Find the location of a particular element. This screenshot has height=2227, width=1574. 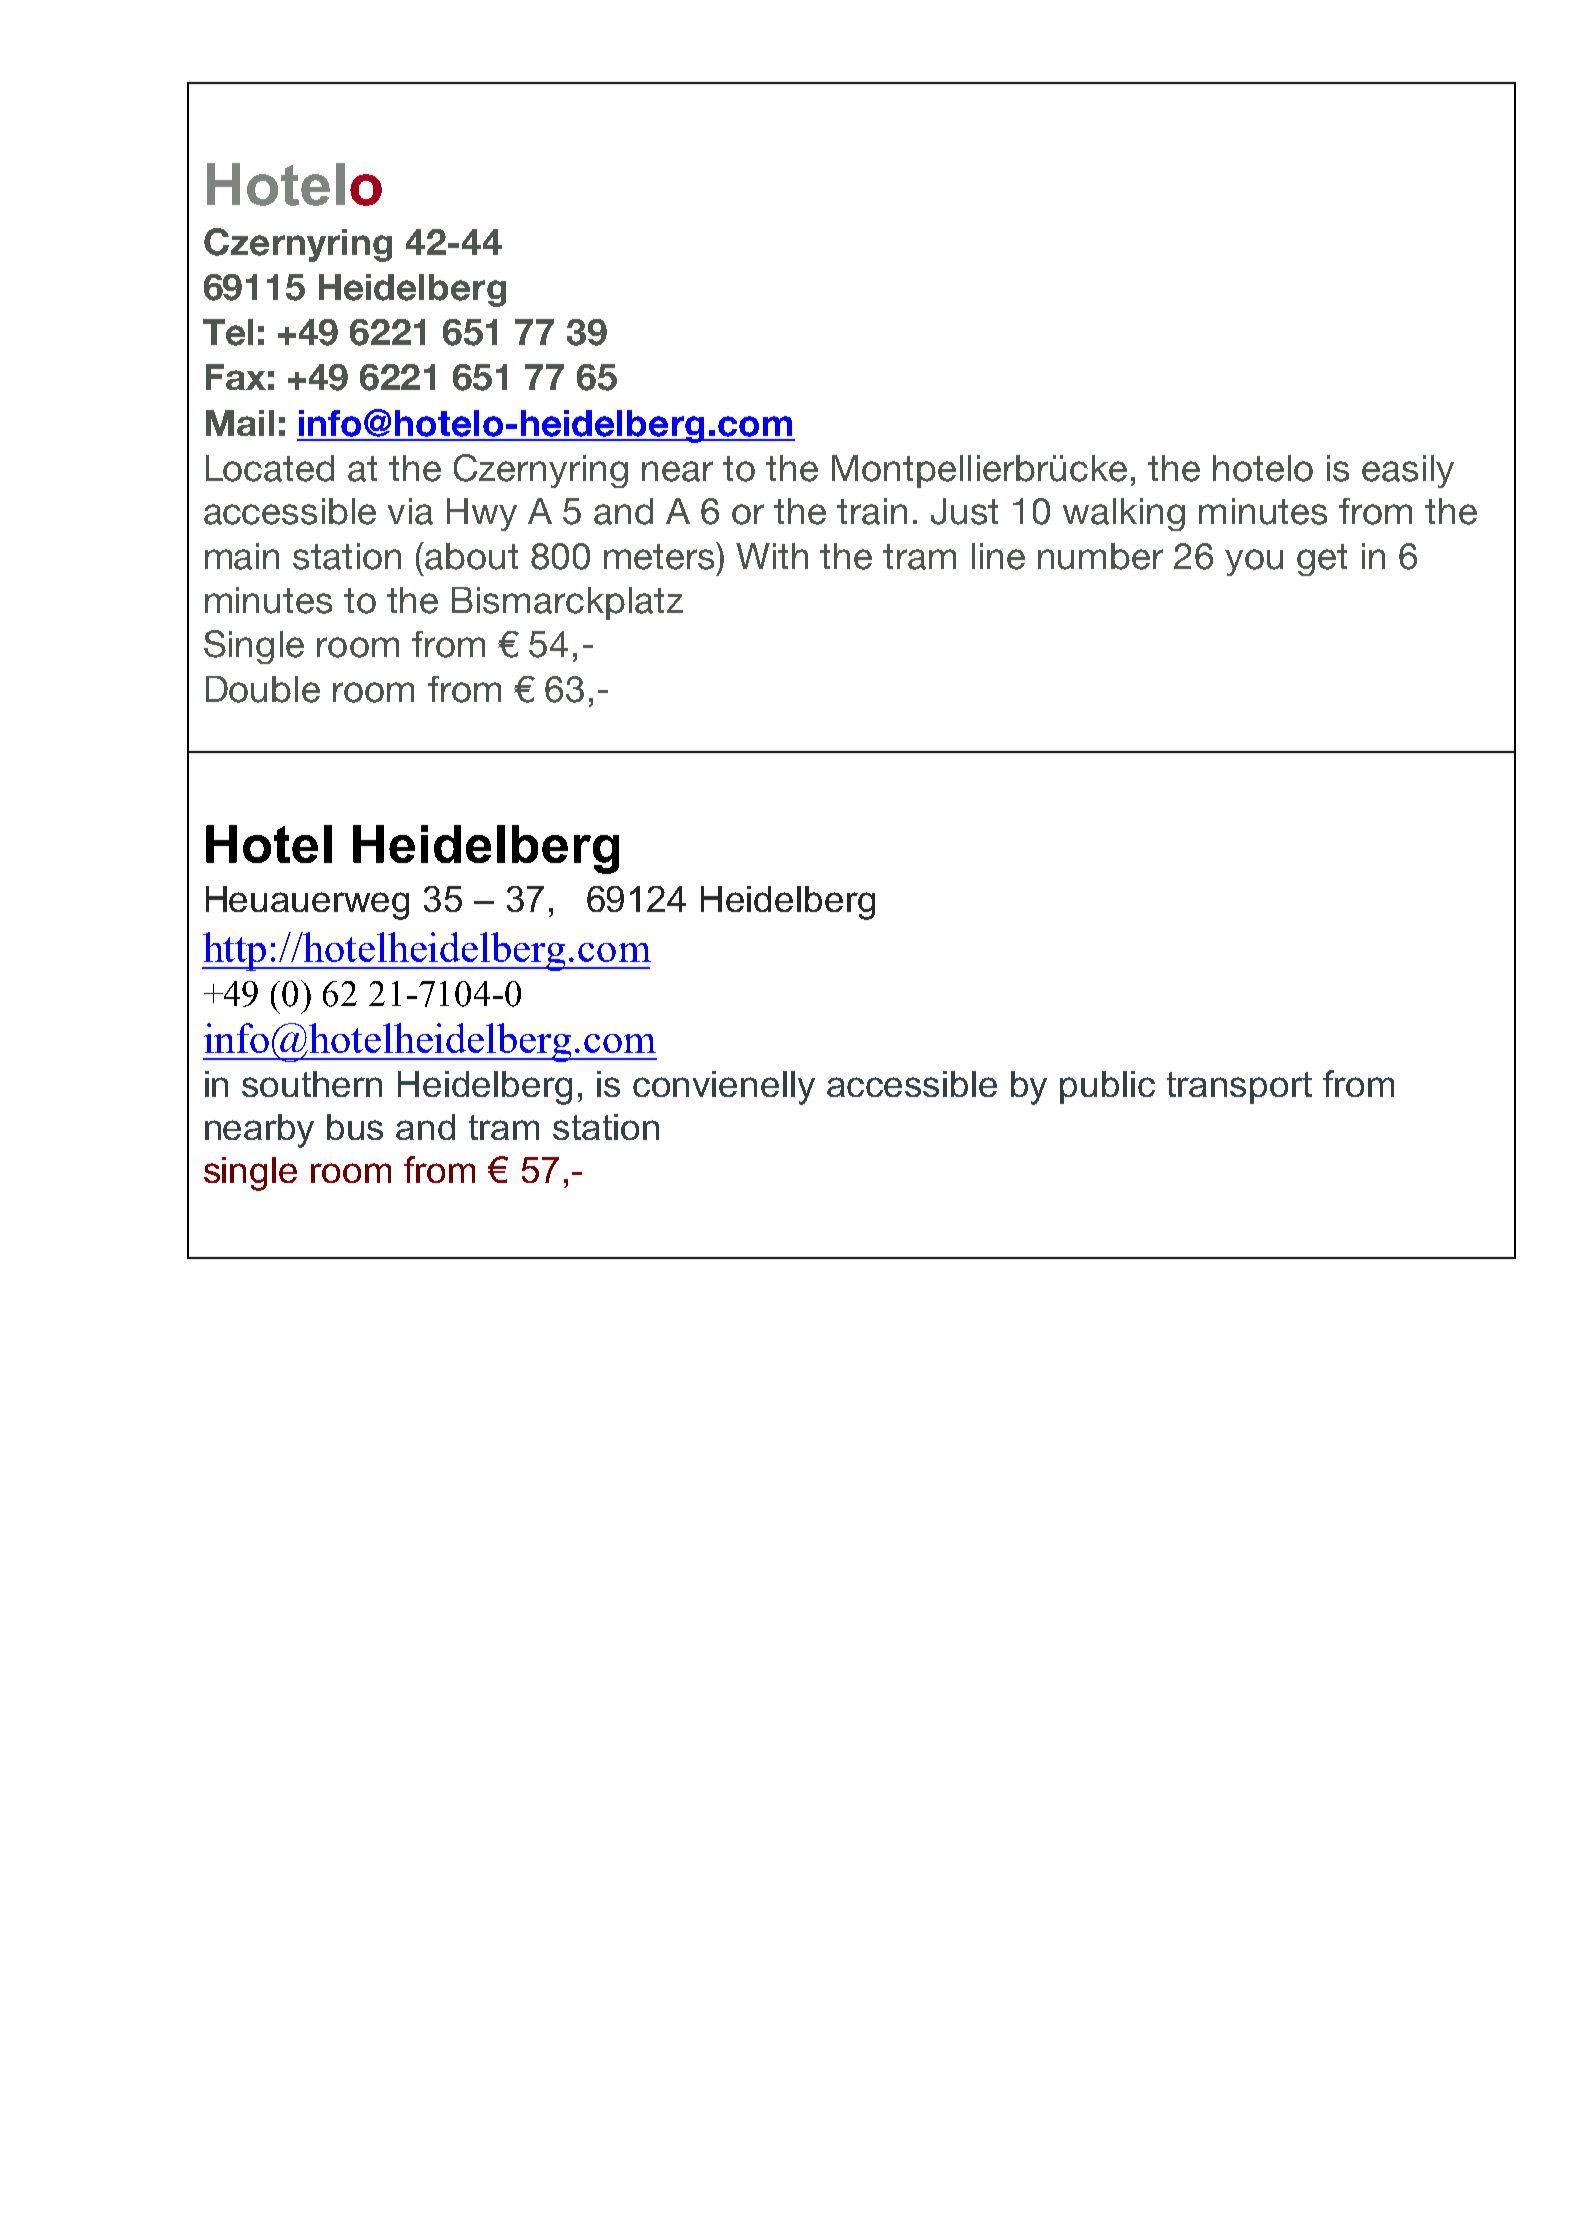

train is located at coordinates (872, 511).
